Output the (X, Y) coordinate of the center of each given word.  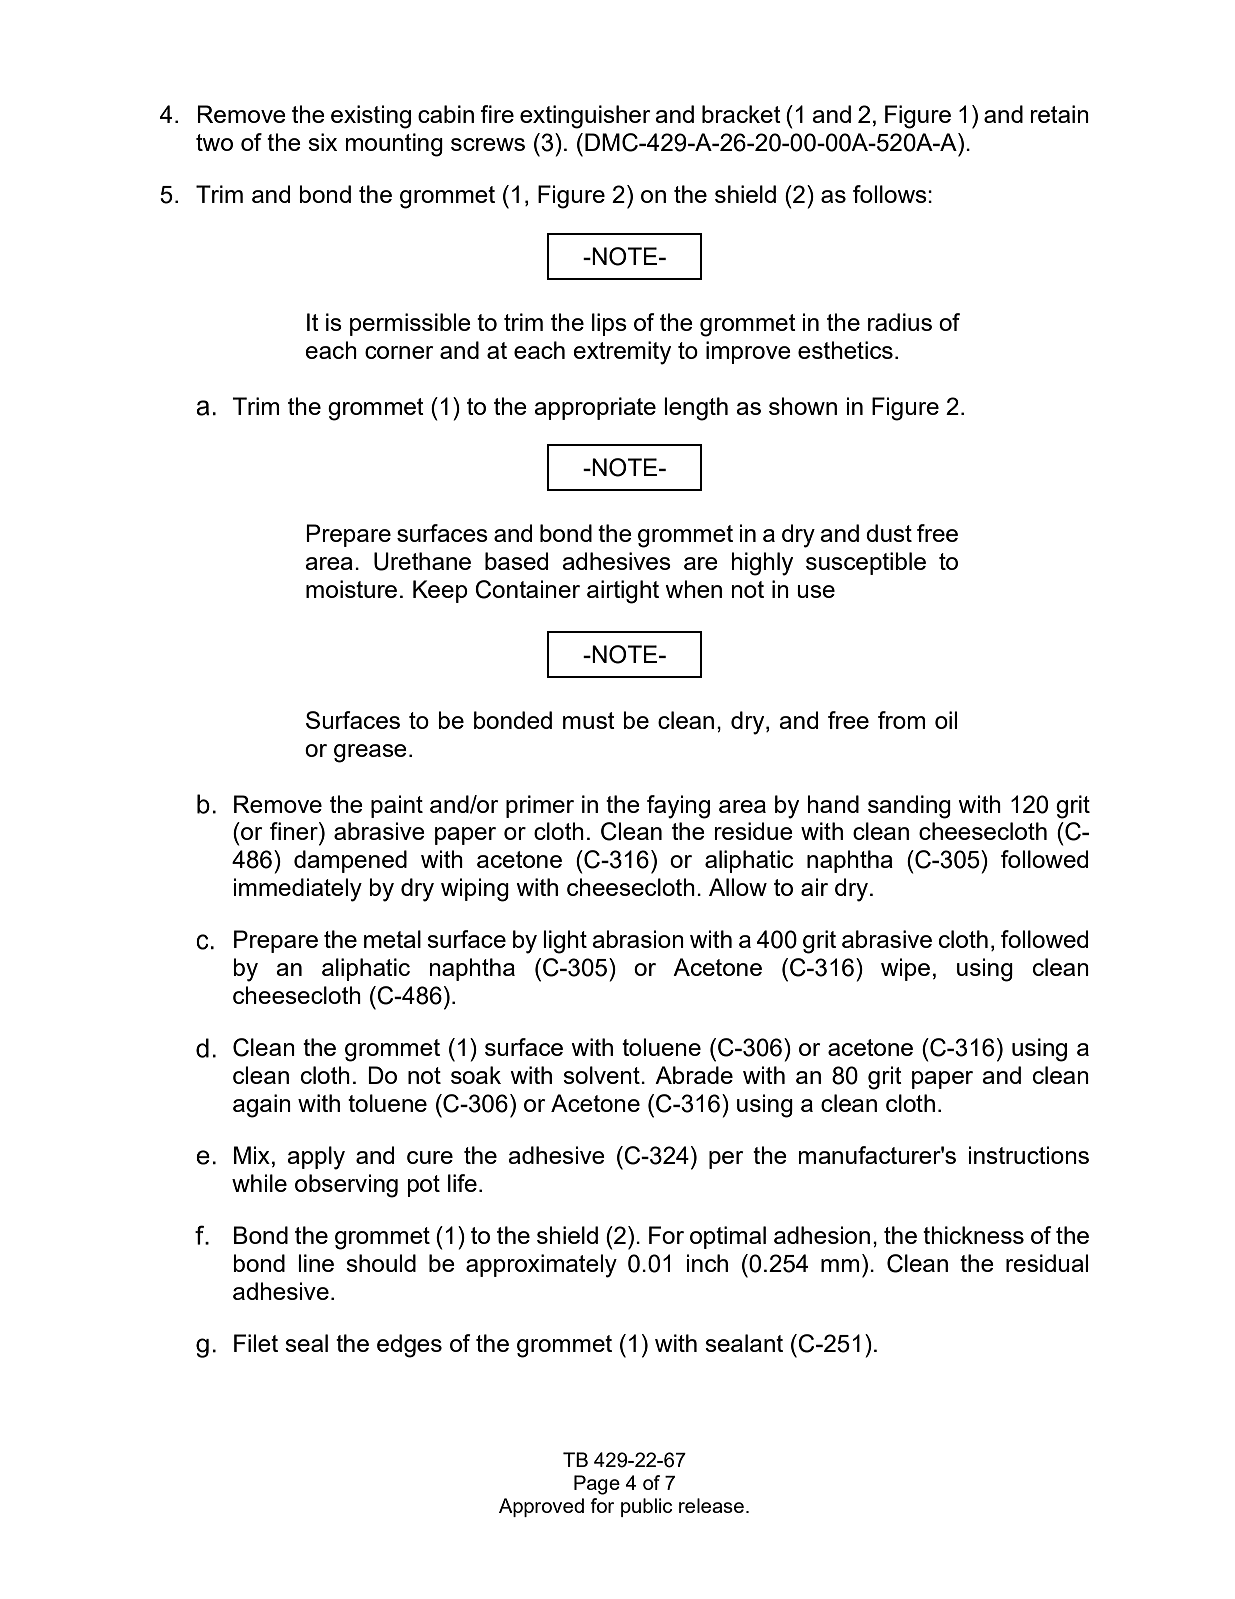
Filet (256, 1343)
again (262, 1106)
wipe (905, 969)
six (322, 142)
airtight (623, 592)
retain (1059, 114)
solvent (602, 1075)
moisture (351, 589)
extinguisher (585, 117)
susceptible (866, 563)
